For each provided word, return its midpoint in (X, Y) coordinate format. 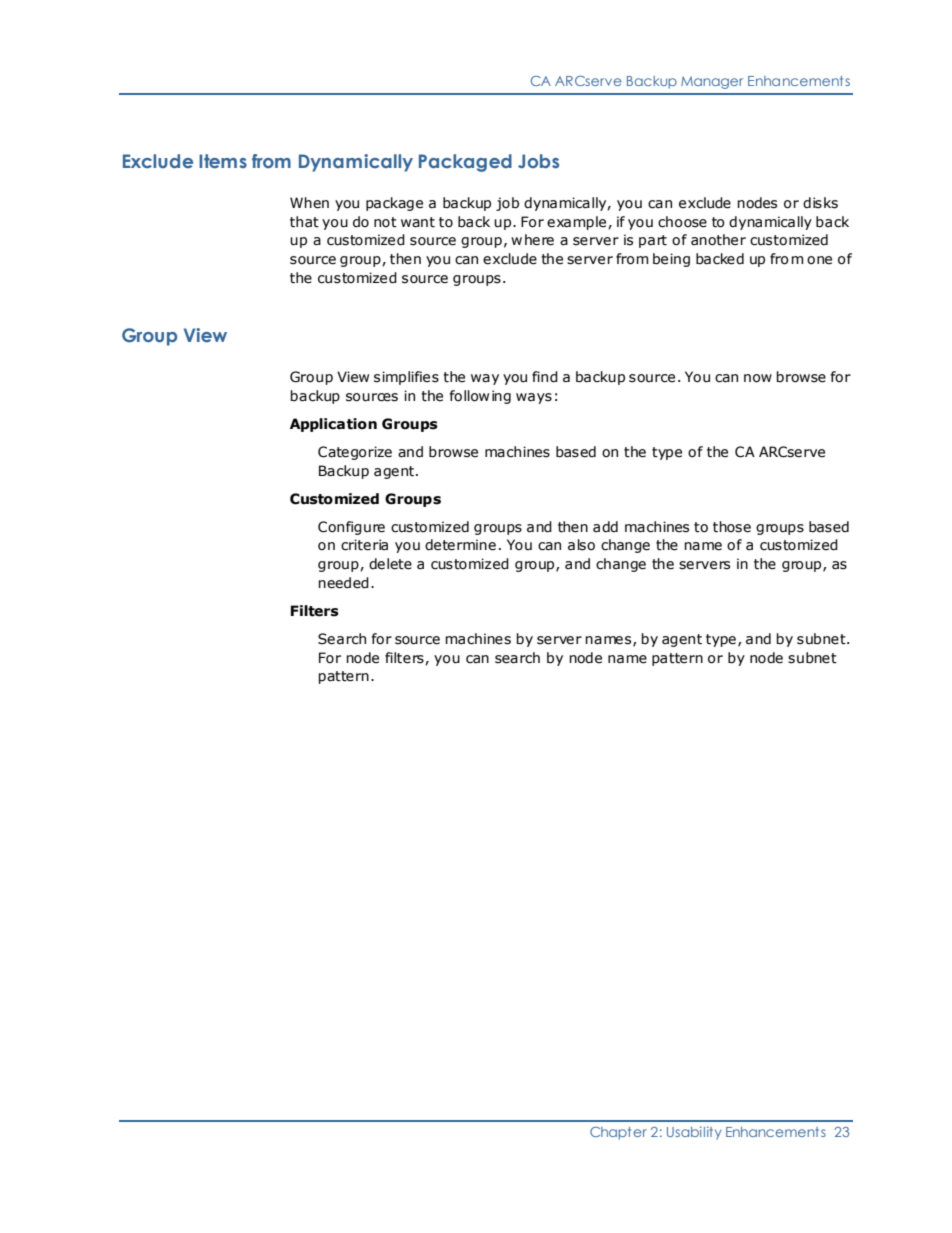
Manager (712, 82)
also (581, 545)
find (545, 377)
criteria (364, 545)
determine (460, 545)
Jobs (538, 161)
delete (390, 564)
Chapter (618, 1133)
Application (333, 425)
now (758, 378)
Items (223, 161)
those (732, 527)
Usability (694, 1133)
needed (343, 583)
